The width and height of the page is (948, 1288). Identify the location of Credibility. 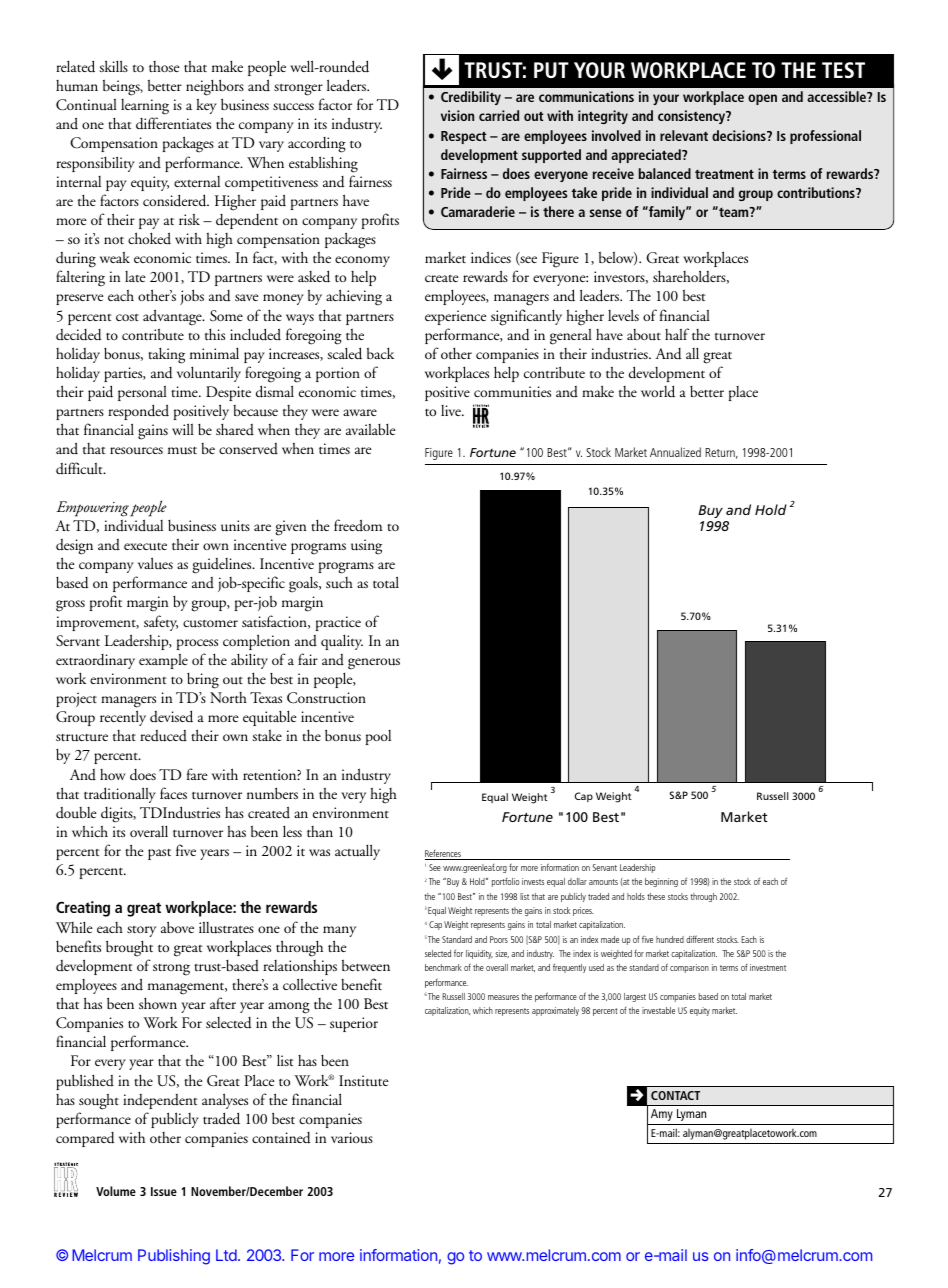
(471, 98).
